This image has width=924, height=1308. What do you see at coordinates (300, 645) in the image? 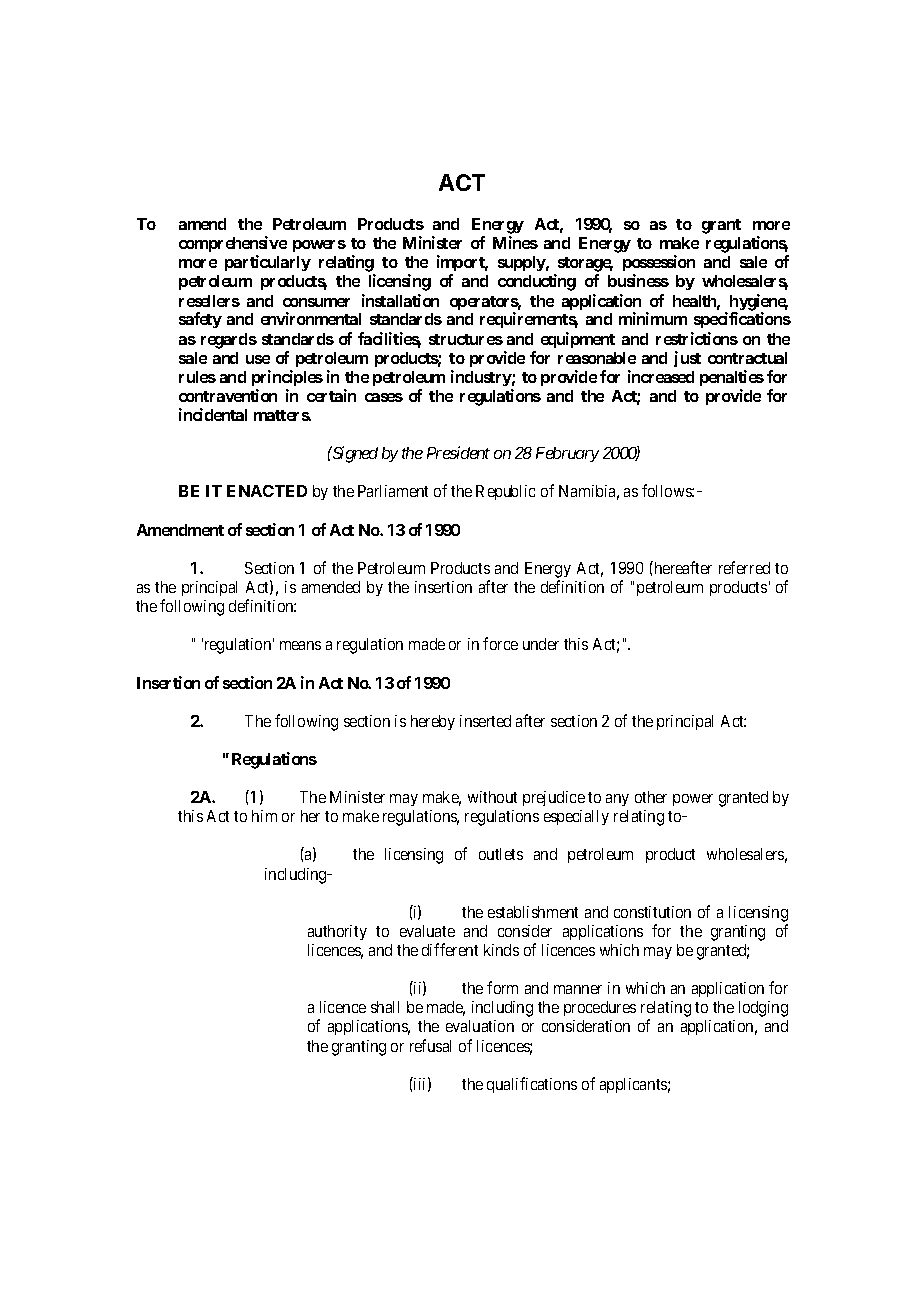
I see `means` at bounding box center [300, 645].
